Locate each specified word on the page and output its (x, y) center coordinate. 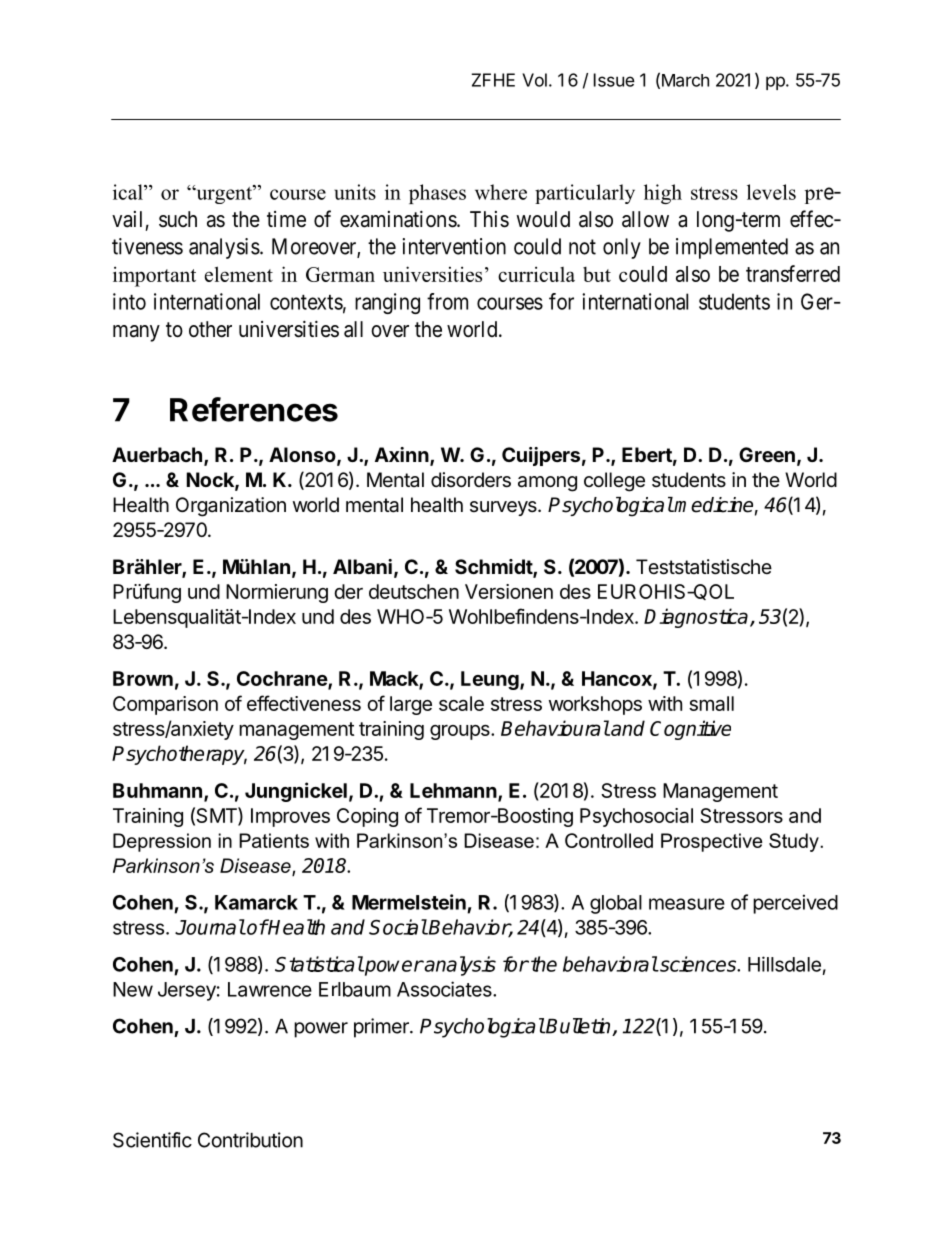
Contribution (250, 1140)
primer (382, 1028)
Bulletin (579, 1027)
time (286, 219)
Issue (614, 80)
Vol (534, 80)
